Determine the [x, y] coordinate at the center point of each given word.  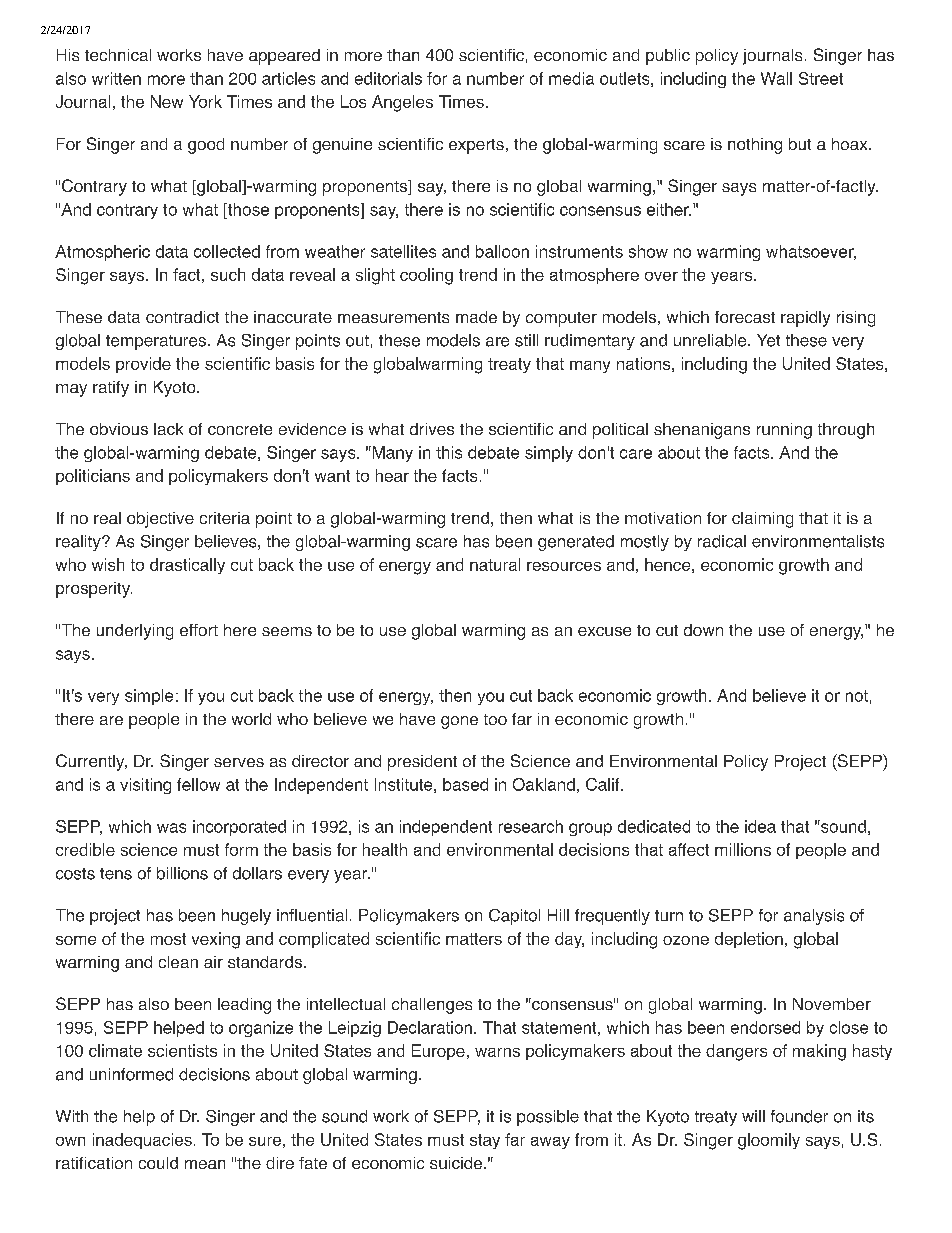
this [449, 452]
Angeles [402, 103]
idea [760, 826]
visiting [145, 786]
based [465, 784]
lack [168, 429]
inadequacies [142, 1141]
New [167, 101]
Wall [776, 78]
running [784, 431]
